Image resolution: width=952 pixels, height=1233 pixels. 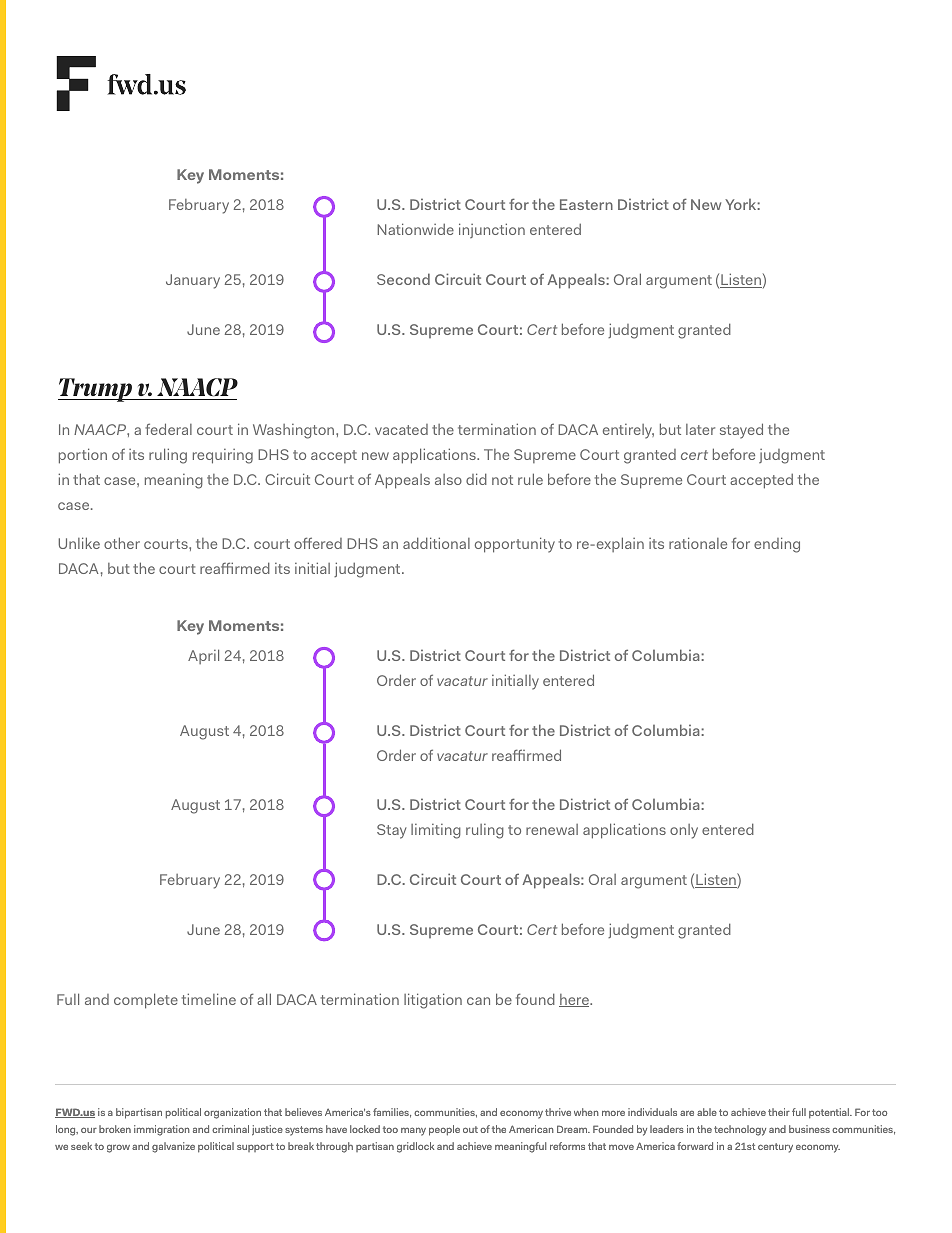 I want to click on January, so click(x=193, y=281).
